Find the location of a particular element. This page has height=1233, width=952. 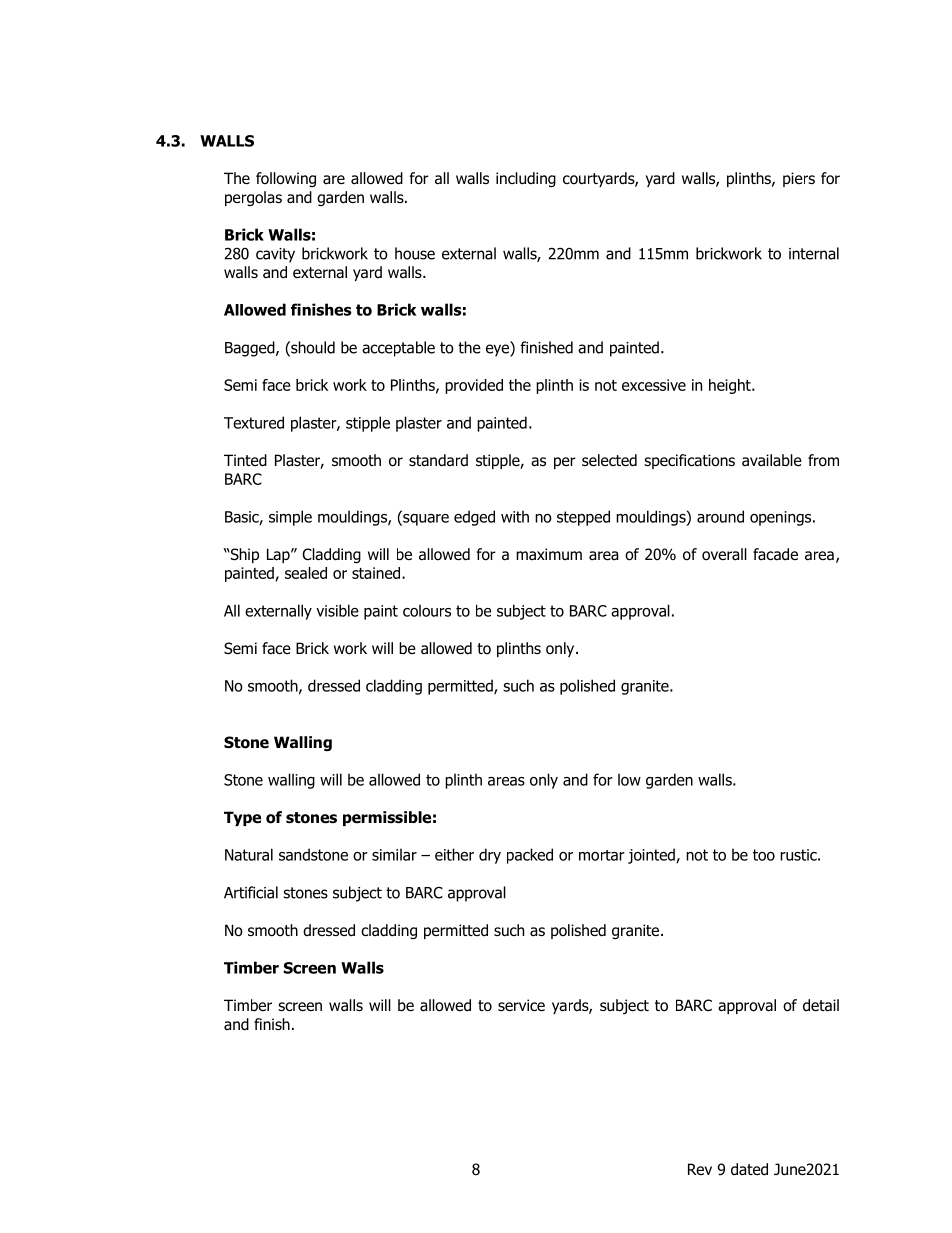

service is located at coordinates (521, 1005).
